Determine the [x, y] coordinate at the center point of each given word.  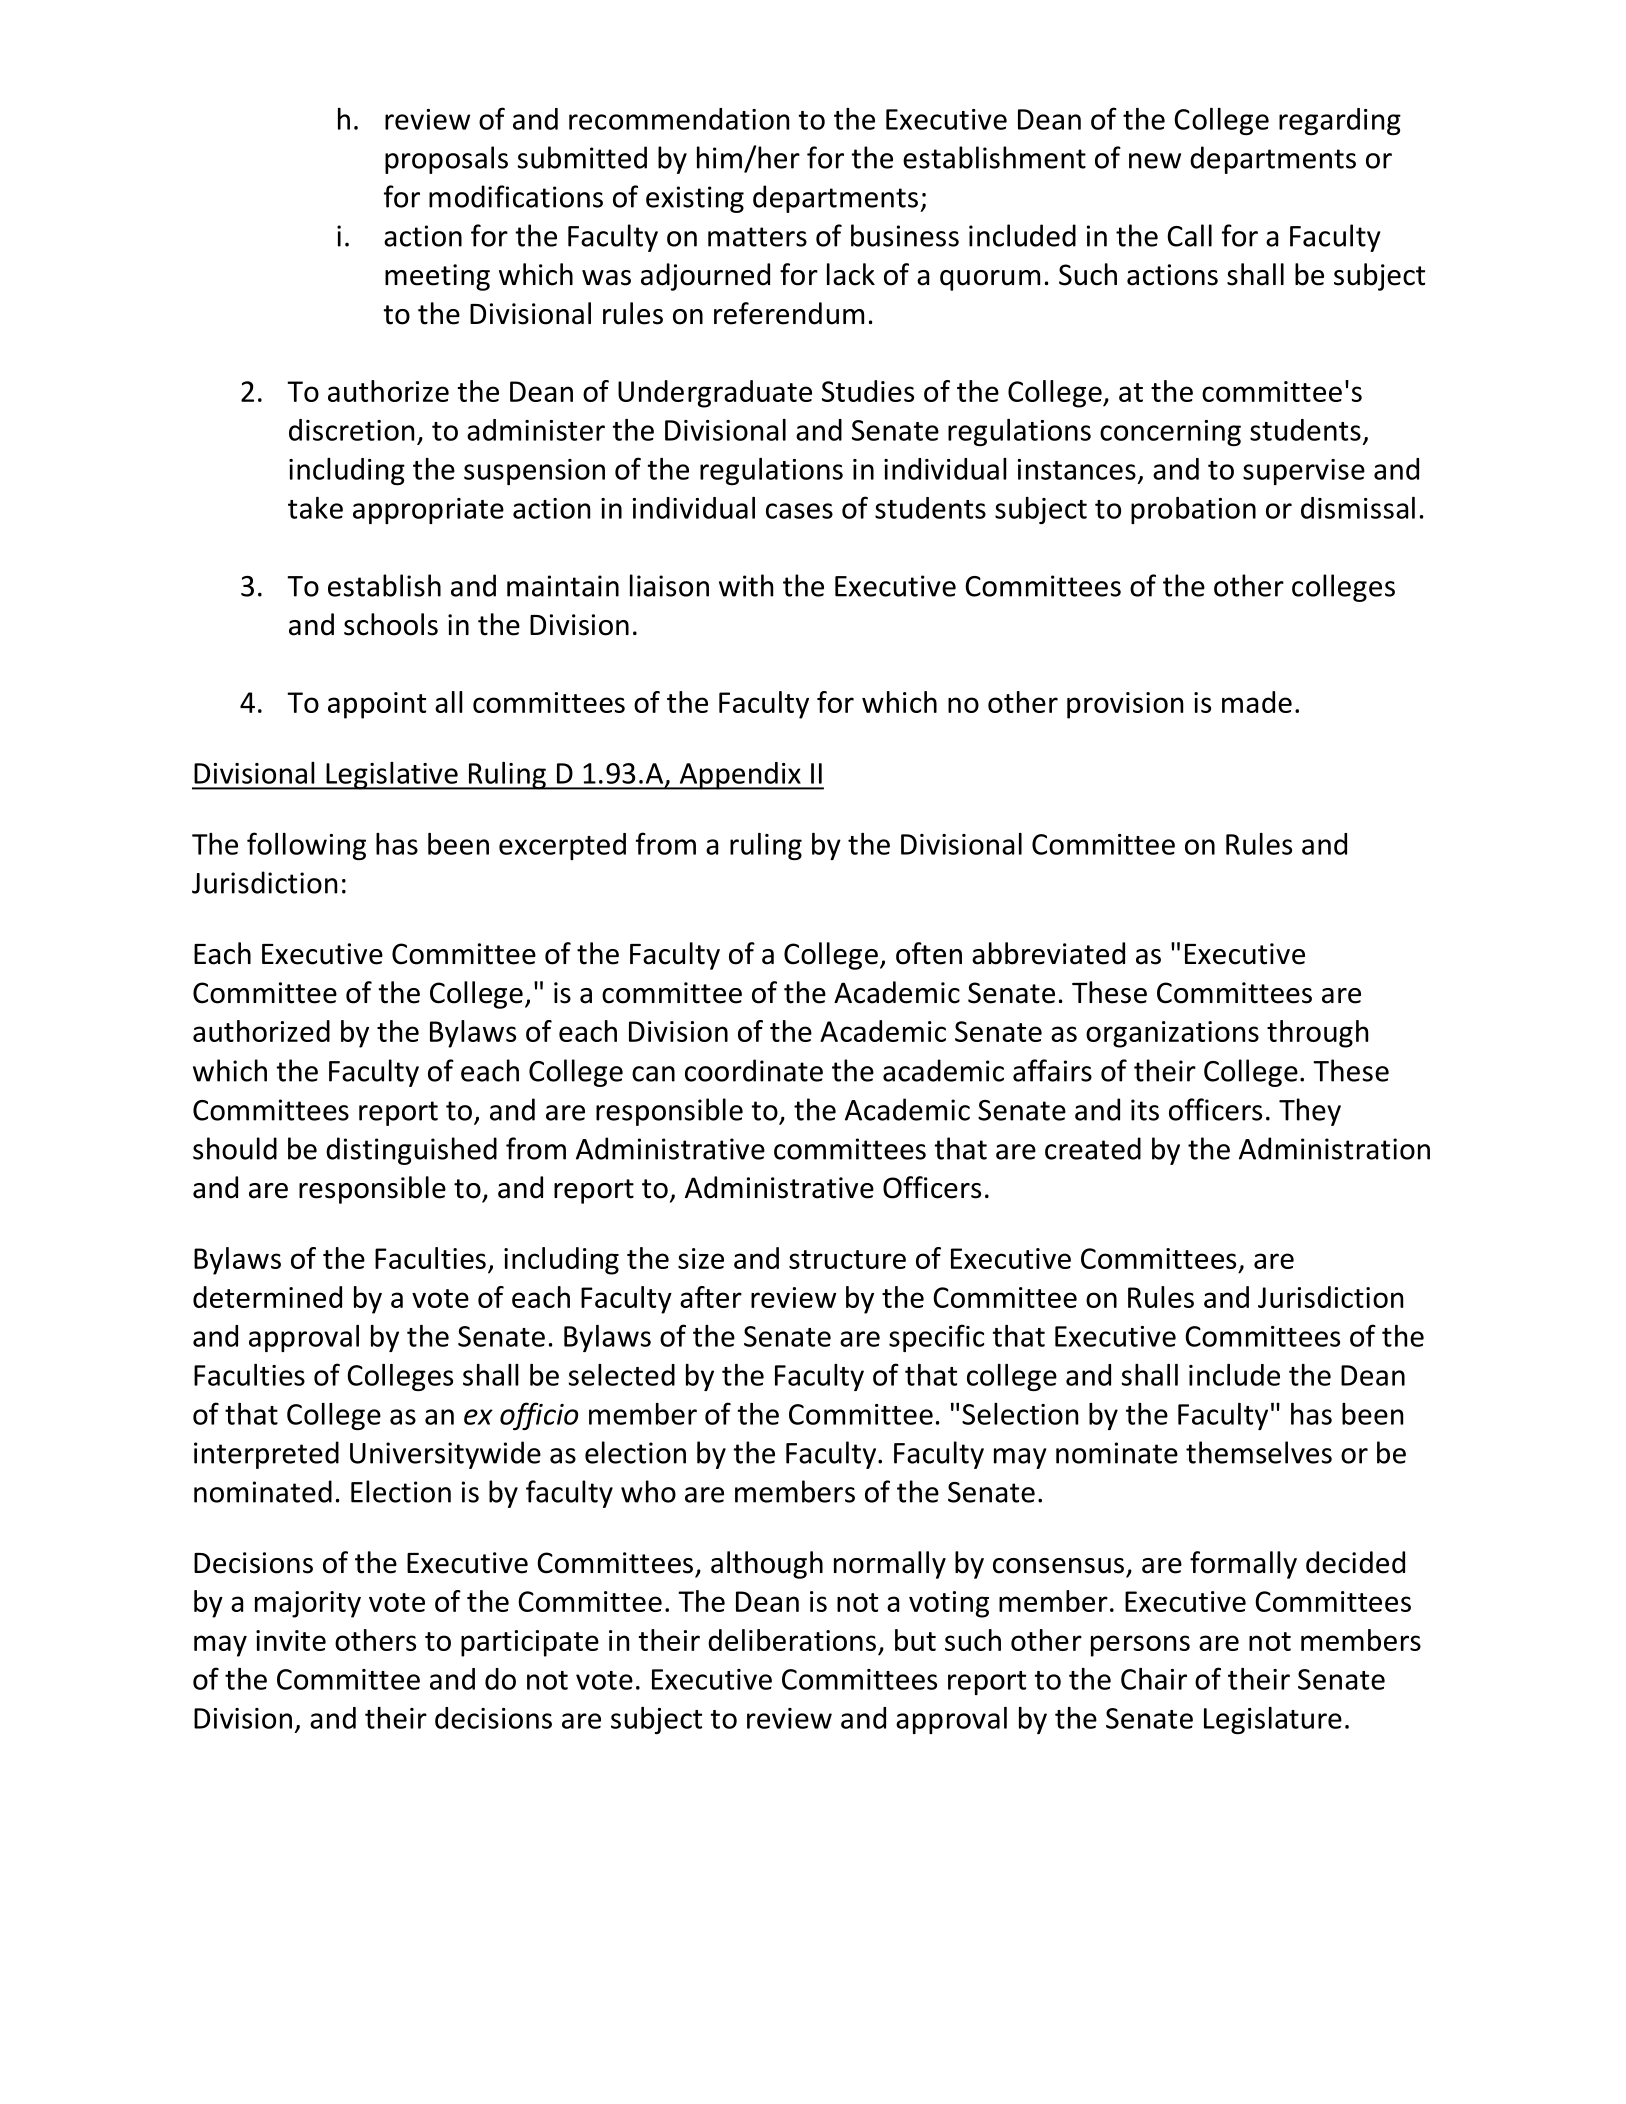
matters [757, 237]
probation [1193, 510]
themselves [1259, 1452]
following [306, 846]
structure [847, 1259]
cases [799, 511]
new [1155, 161]
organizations [1172, 1034]
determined [267, 1297]
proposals [446, 160]
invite [291, 1640]
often [929, 953]
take [315, 508]
